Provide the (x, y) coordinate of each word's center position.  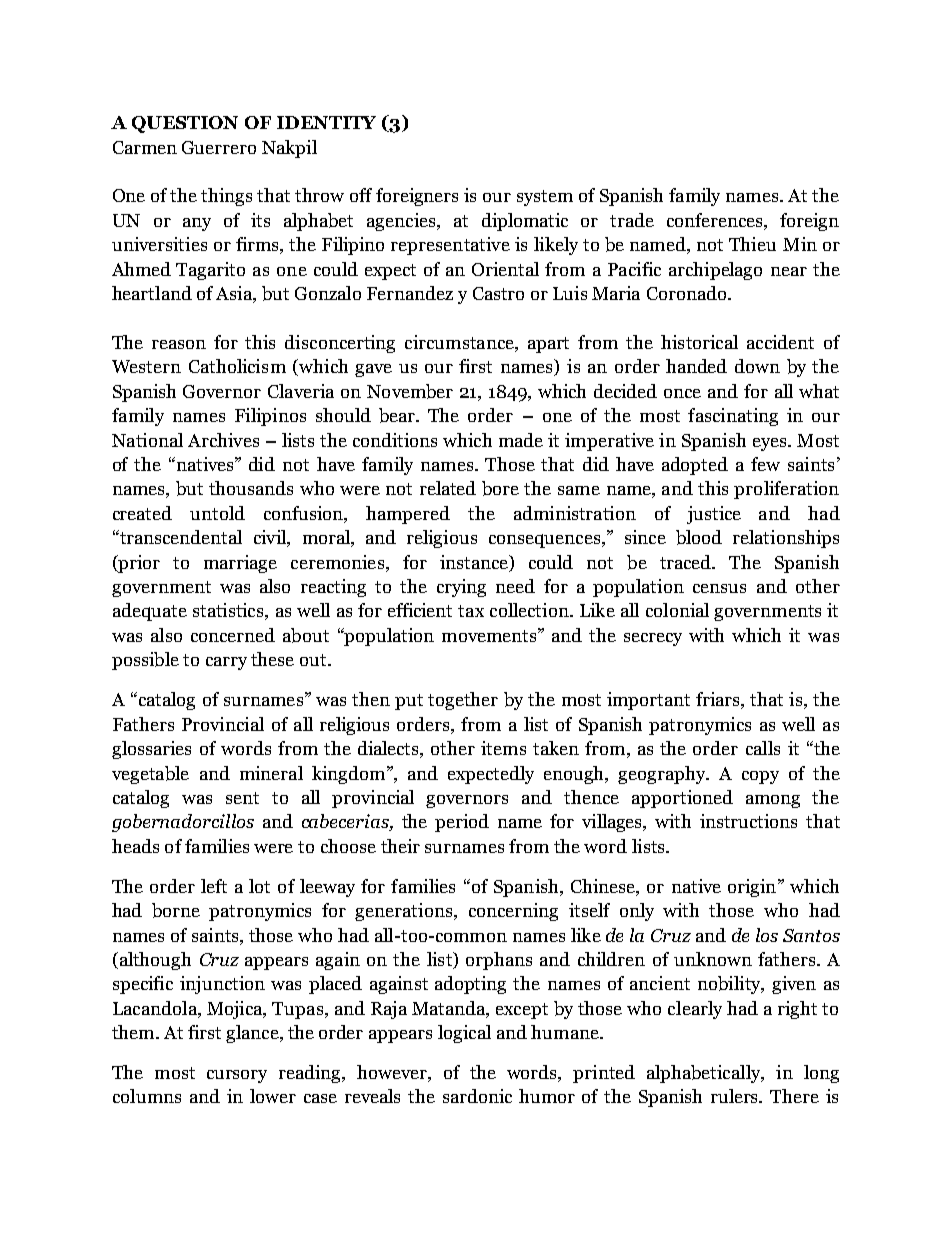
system (545, 198)
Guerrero (219, 147)
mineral (271, 773)
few (765, 464)
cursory (237, 1076)
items (503, 748)
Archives (223, 440)
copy (760, 777)
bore (500, 488)
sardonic (477, 1096)
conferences (716, 221)
